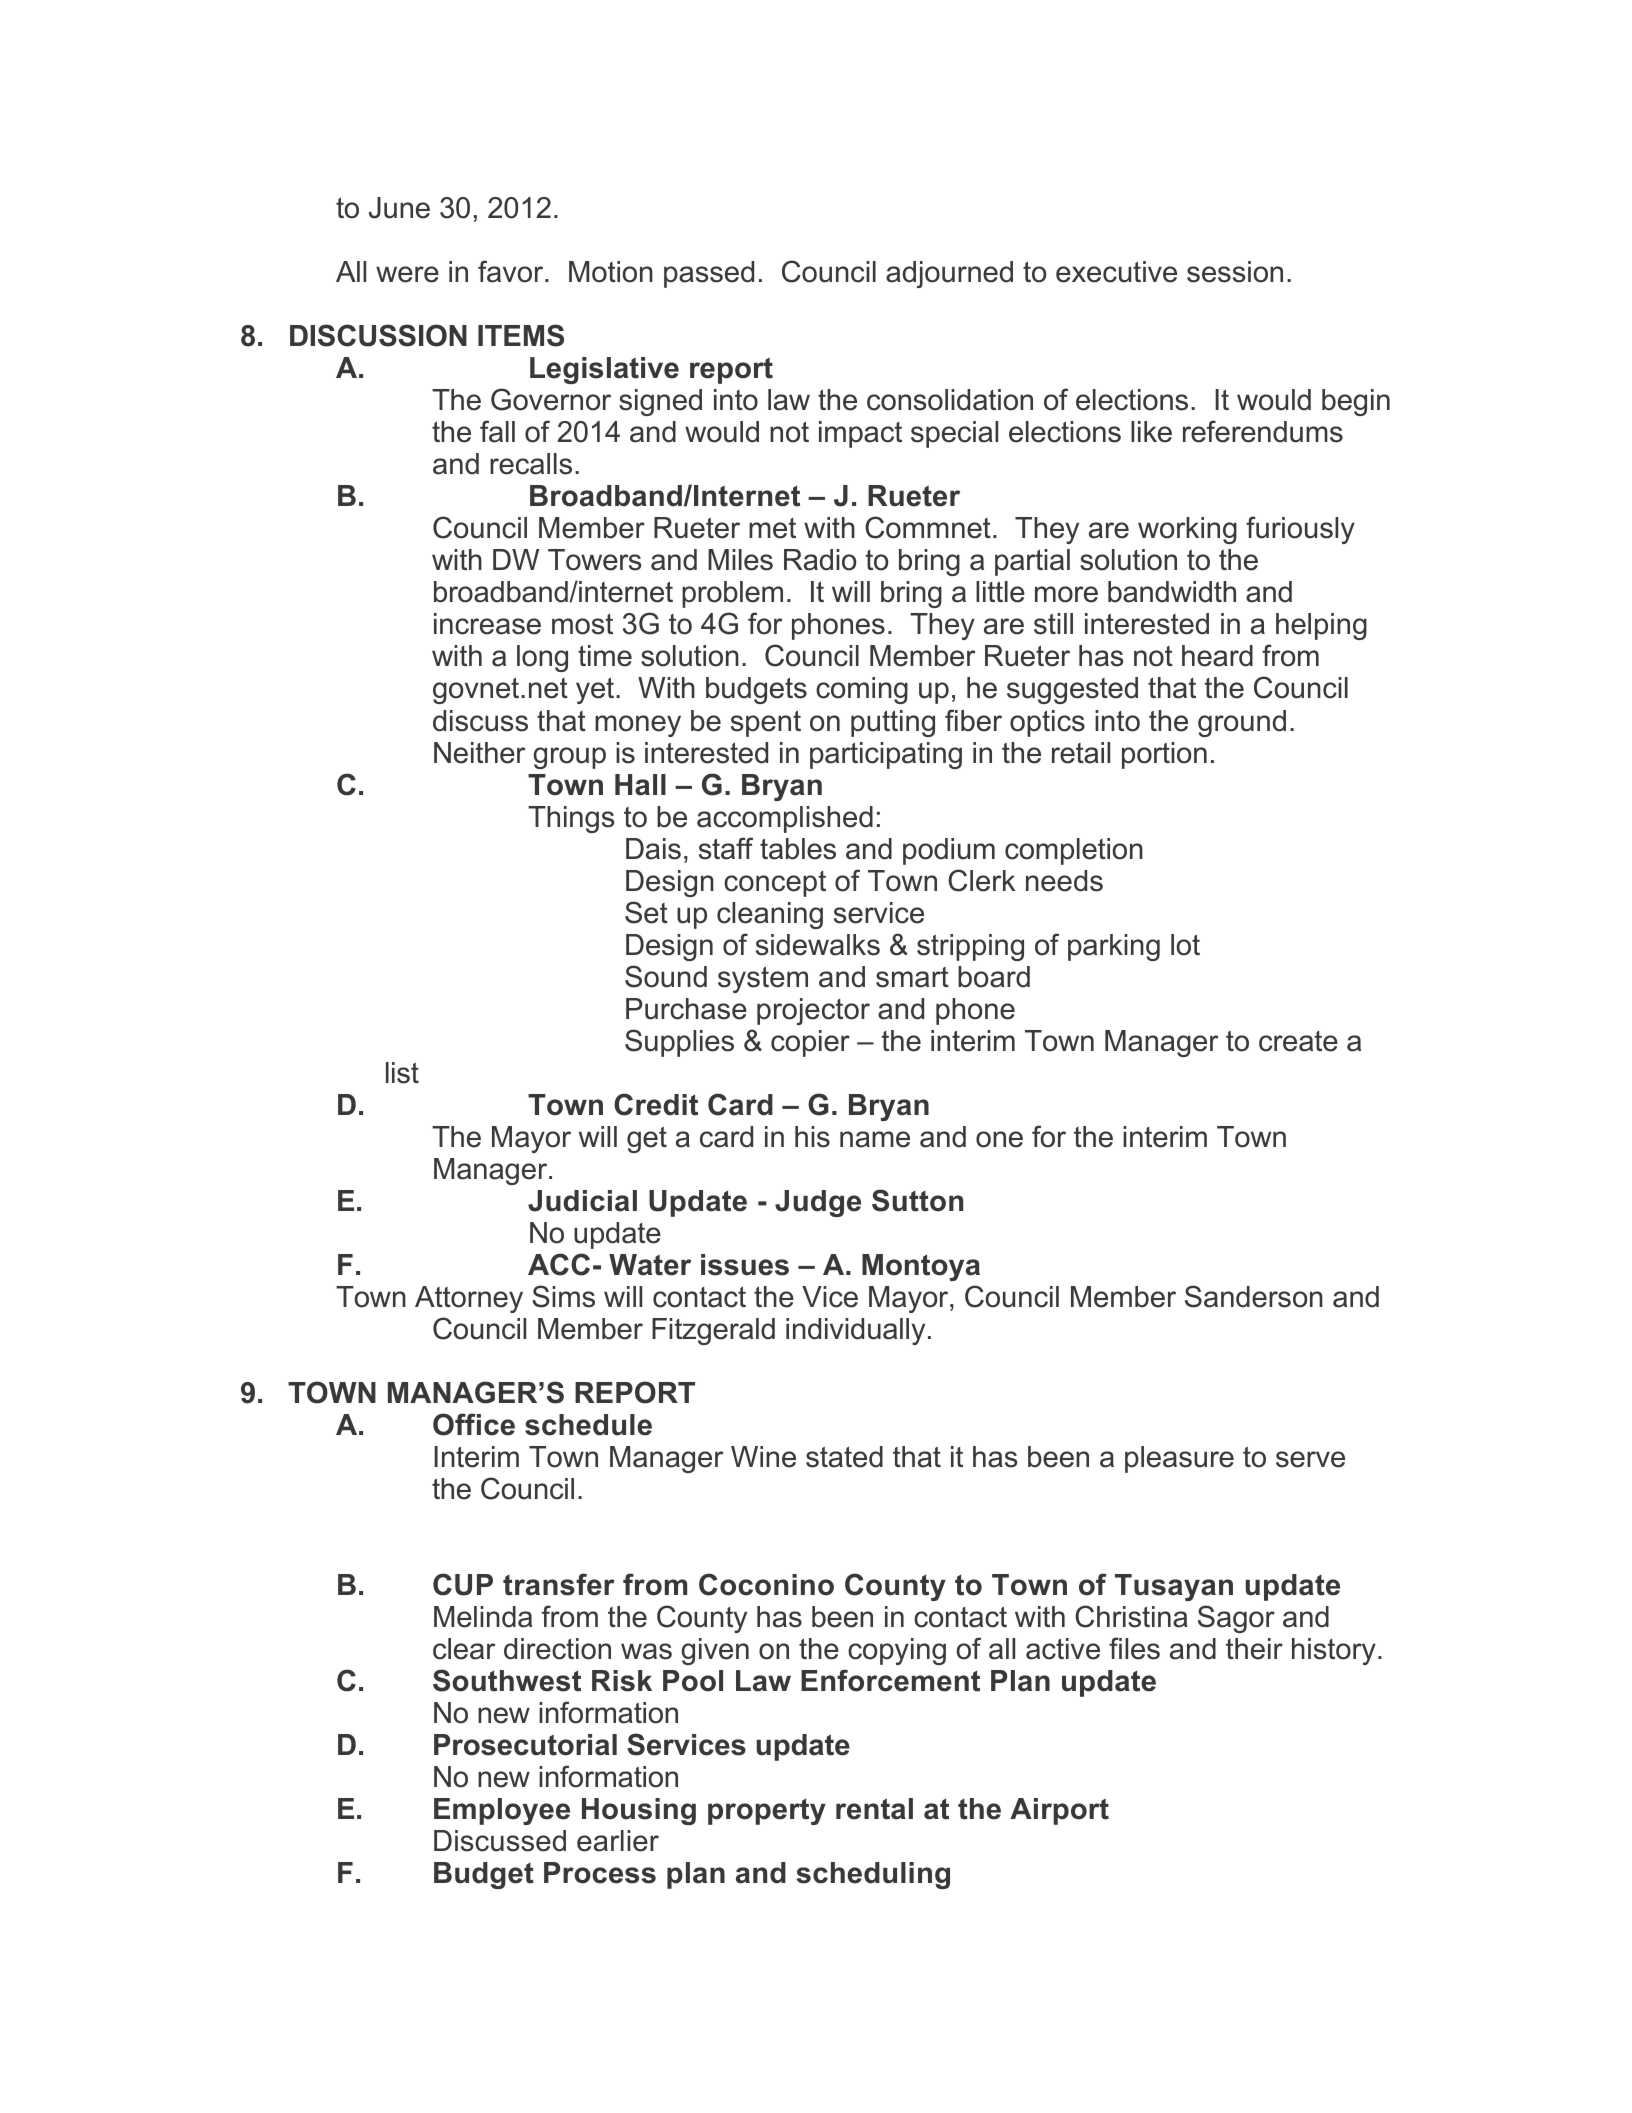  I want to click on passed, so click(709, 274).
